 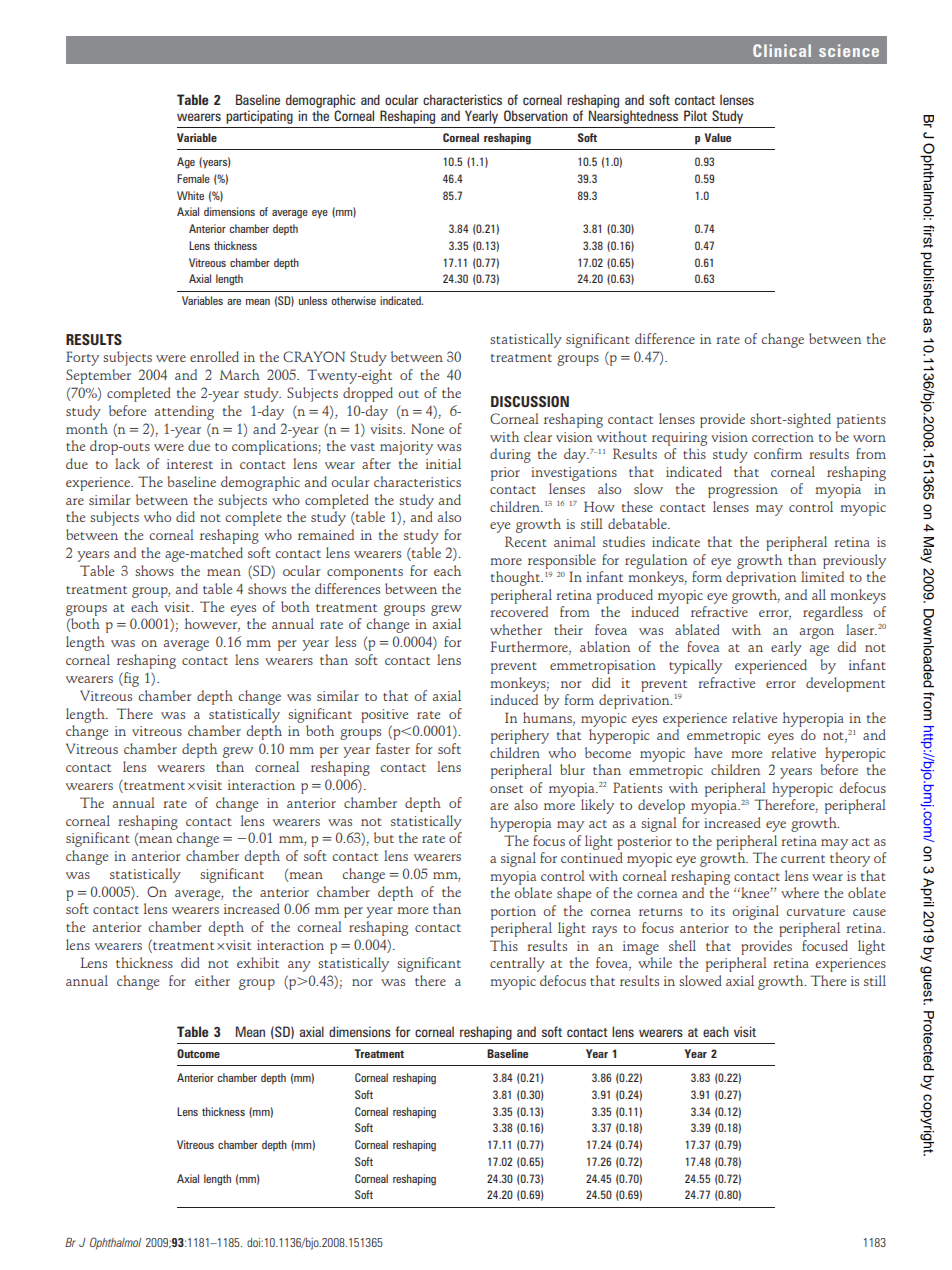 I want to click on correction, so click(x=783, y=437).
